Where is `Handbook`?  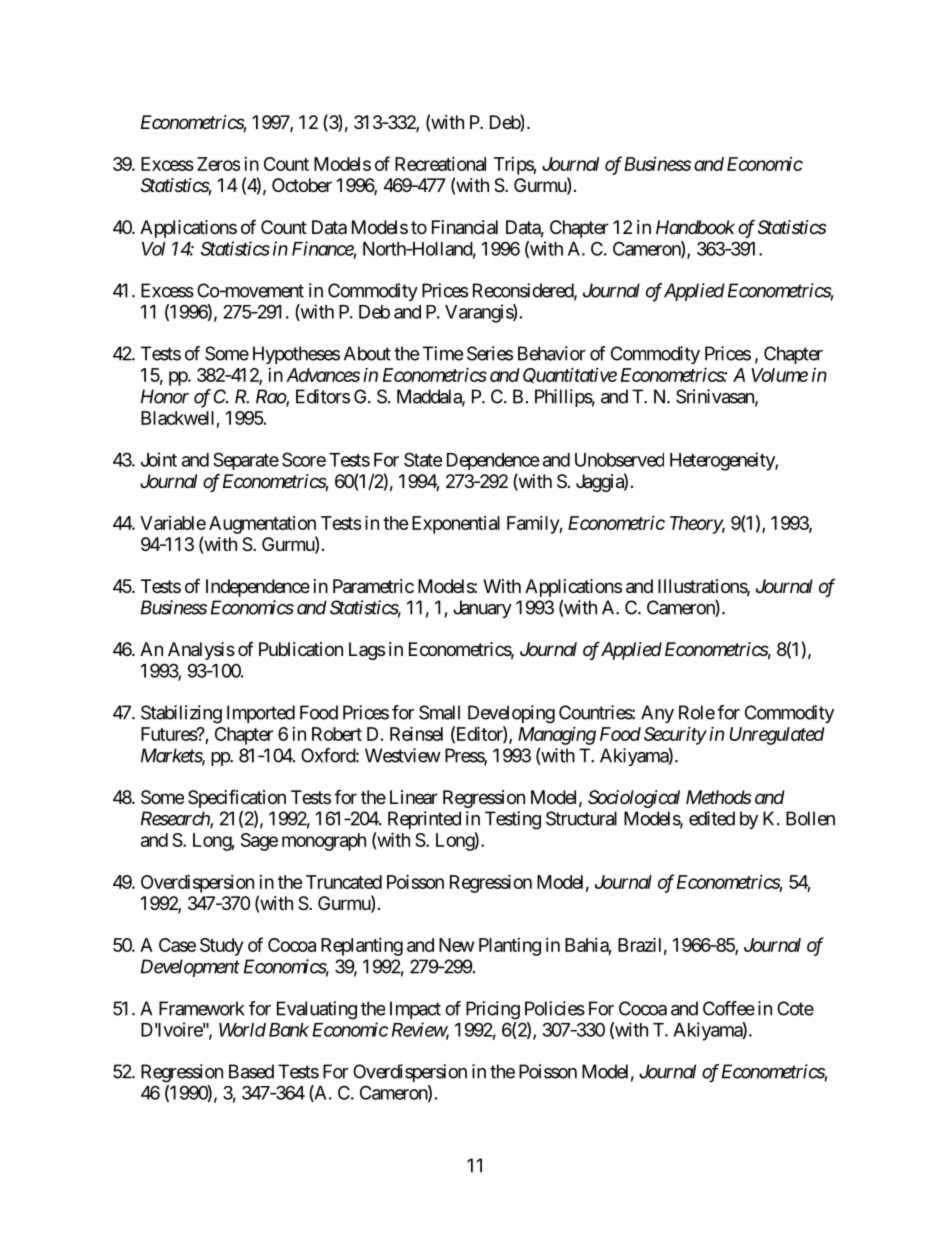
Handbook is located at coordinates (695, 227).
